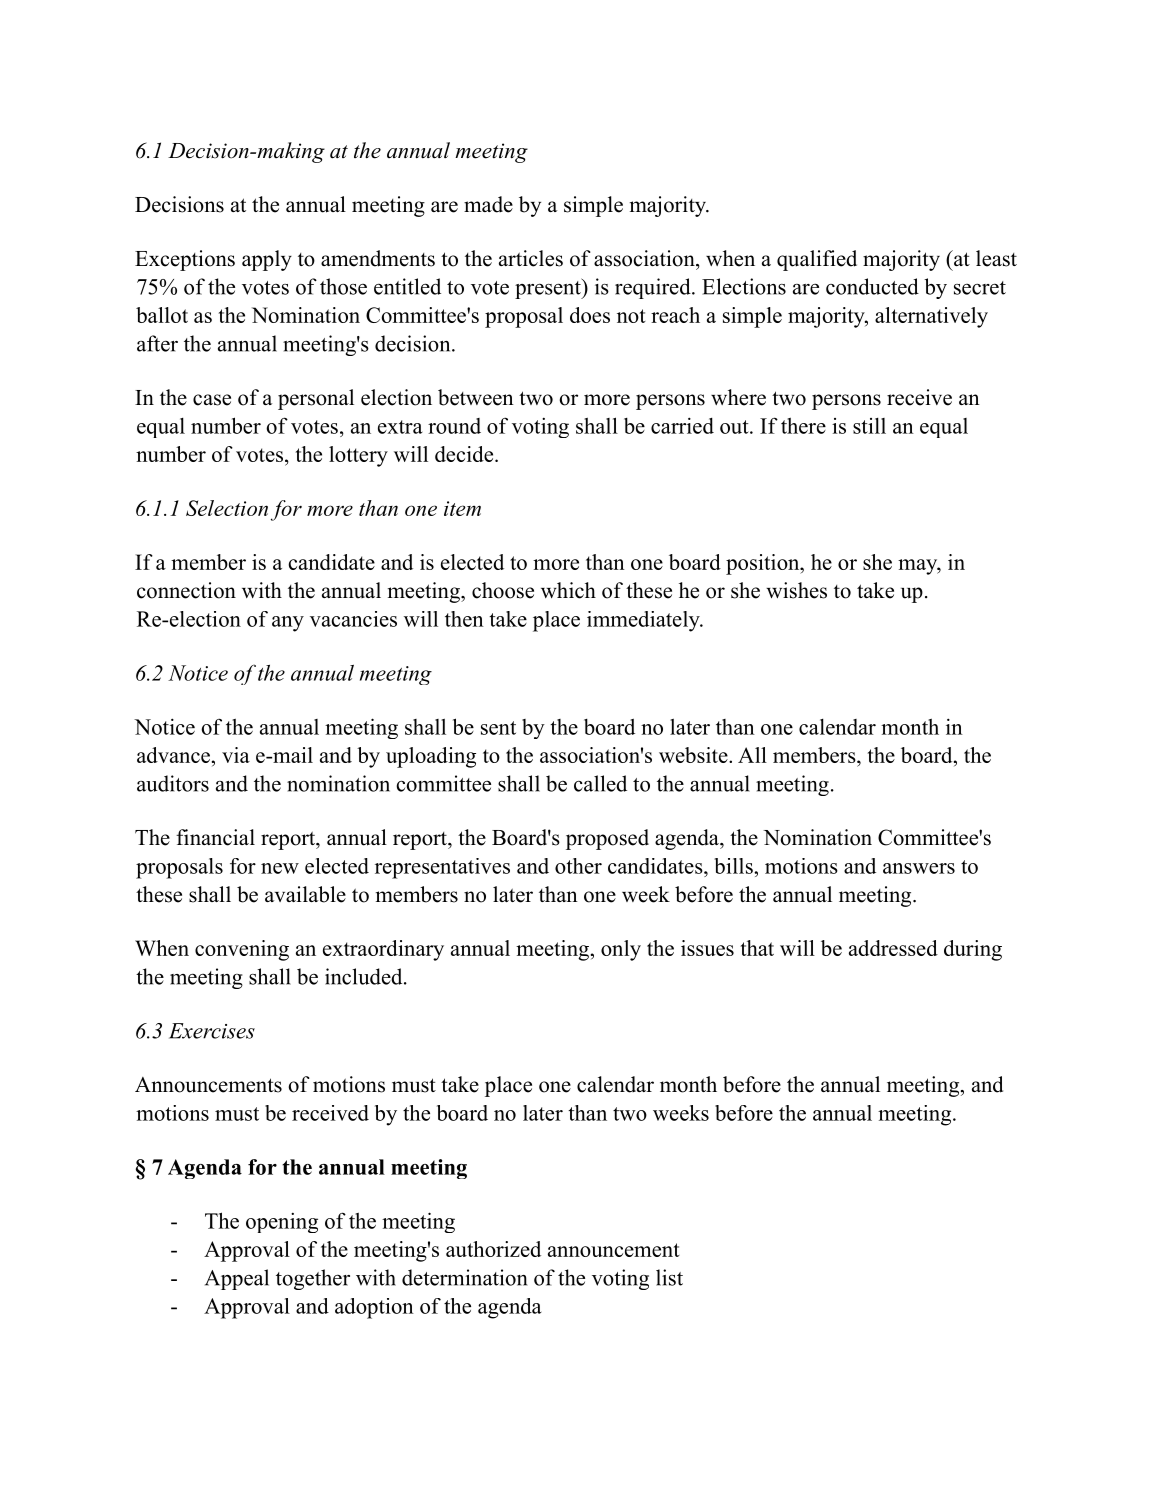 Image resolution: width=1158 pixels, height=1499 pixels. I want to click on conducted, so click(872, 286).
